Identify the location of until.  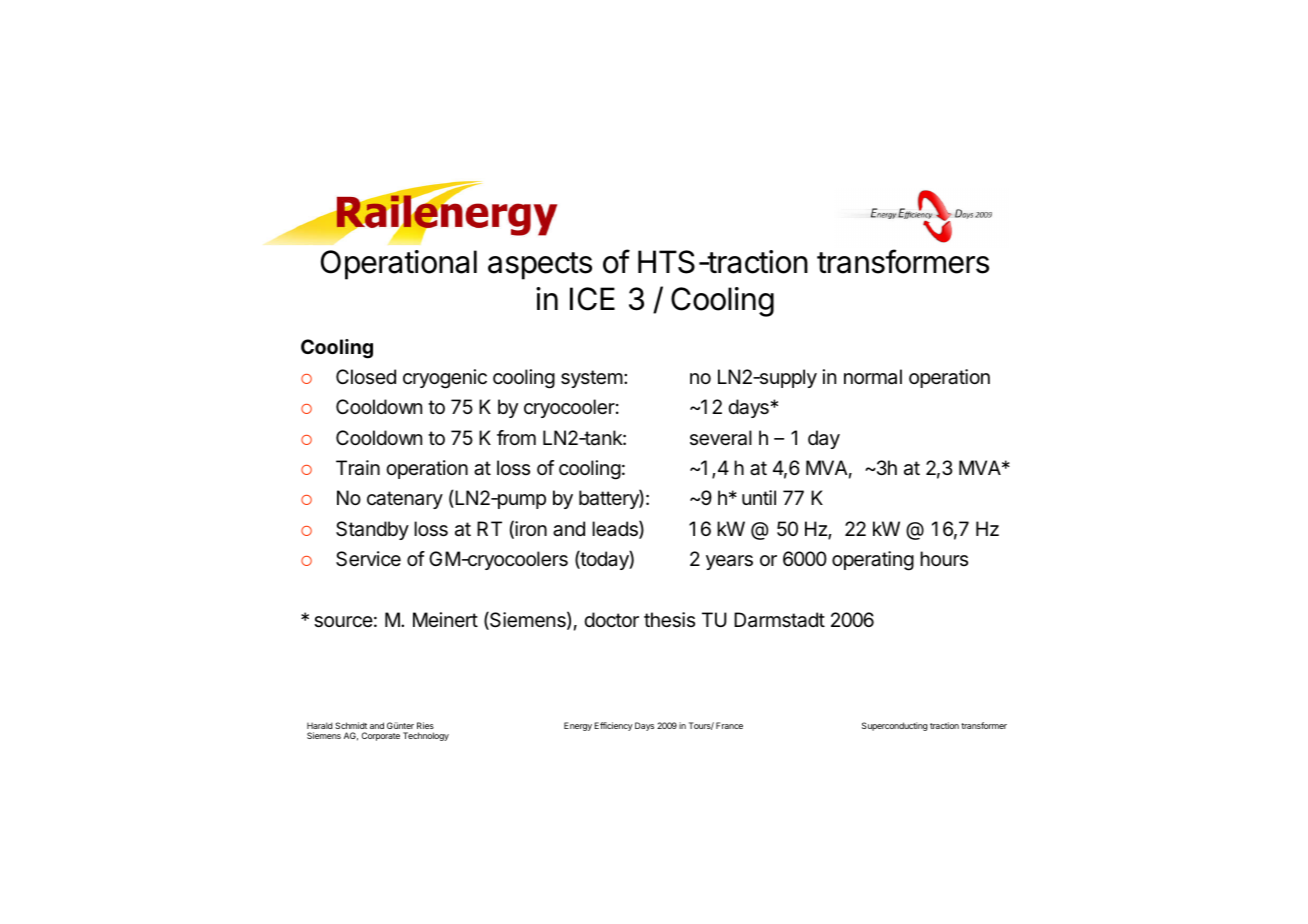
(759, 497).
